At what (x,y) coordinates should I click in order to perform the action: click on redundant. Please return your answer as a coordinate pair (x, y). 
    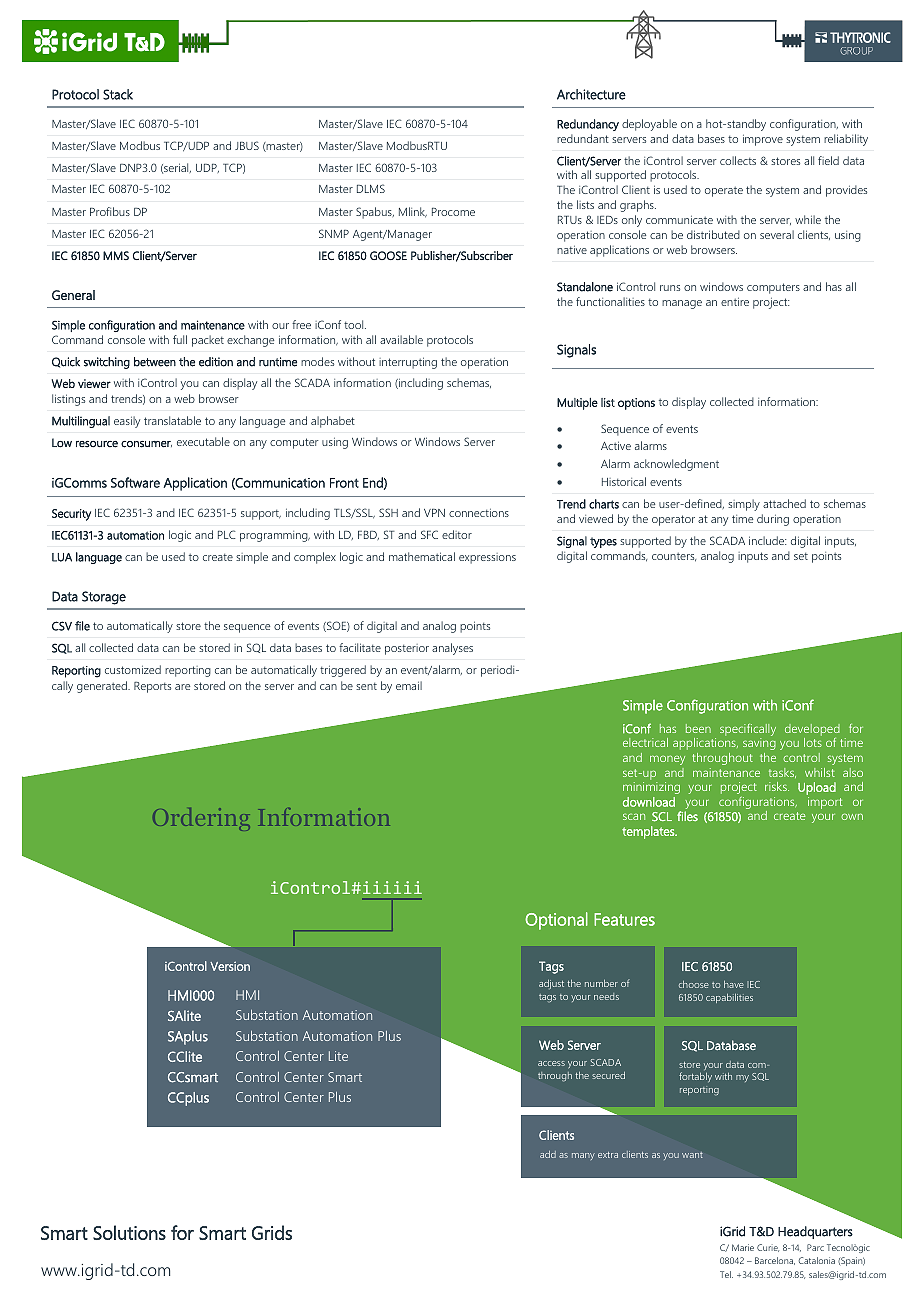
    Looking at the image, I should click on (583, 138).
